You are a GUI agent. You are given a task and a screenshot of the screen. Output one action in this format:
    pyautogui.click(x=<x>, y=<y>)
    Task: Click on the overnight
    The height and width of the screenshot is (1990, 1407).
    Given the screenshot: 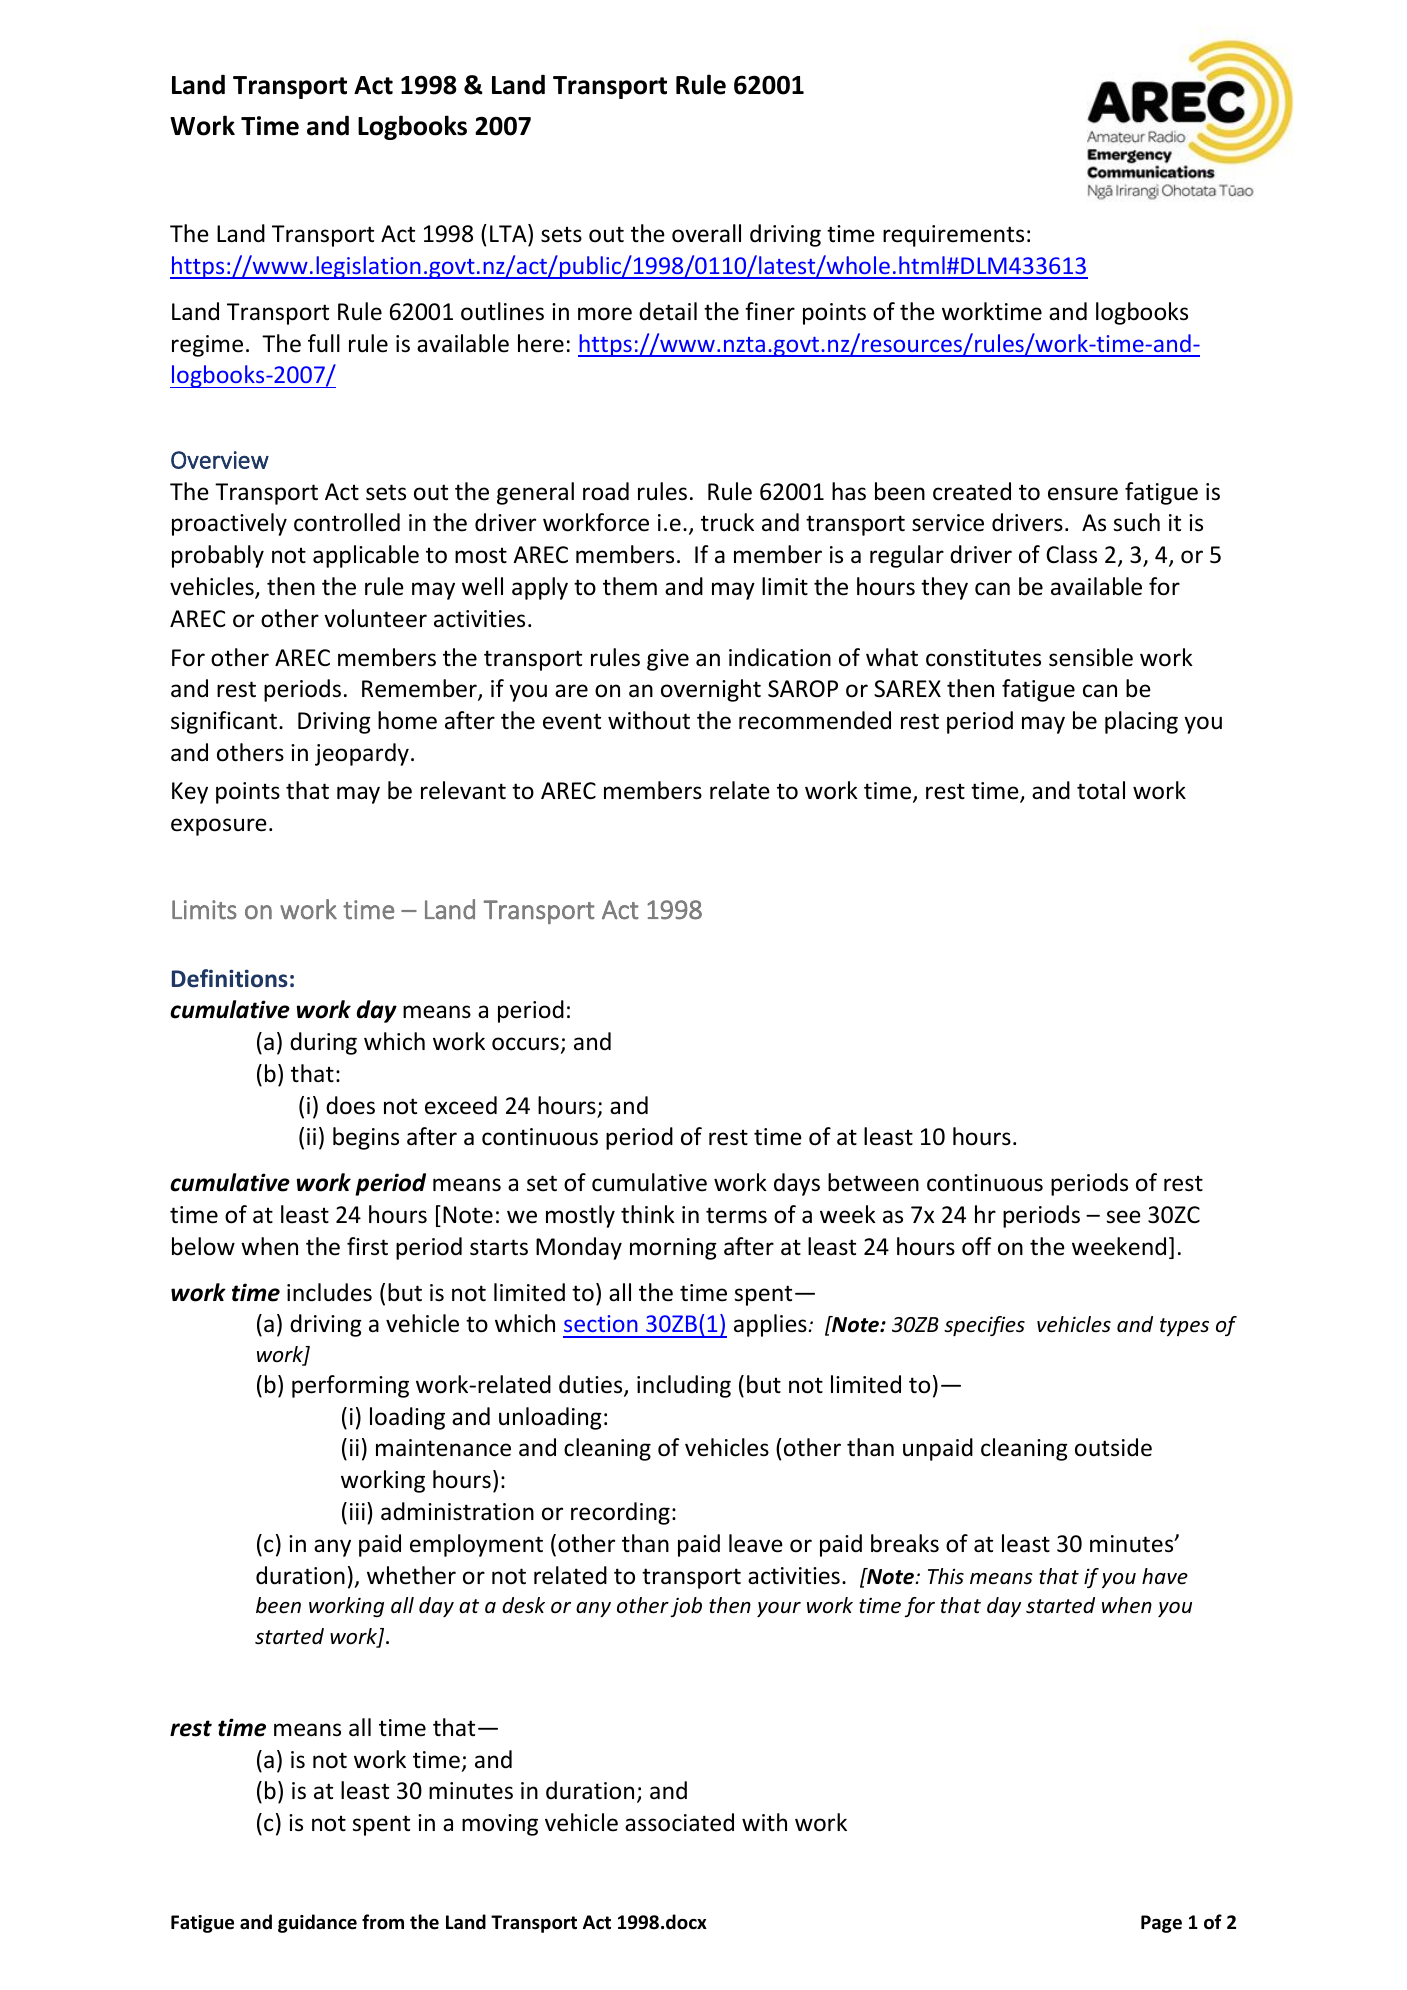 What is the action you would take?
    pyautogui.click(x=711, y=690)
